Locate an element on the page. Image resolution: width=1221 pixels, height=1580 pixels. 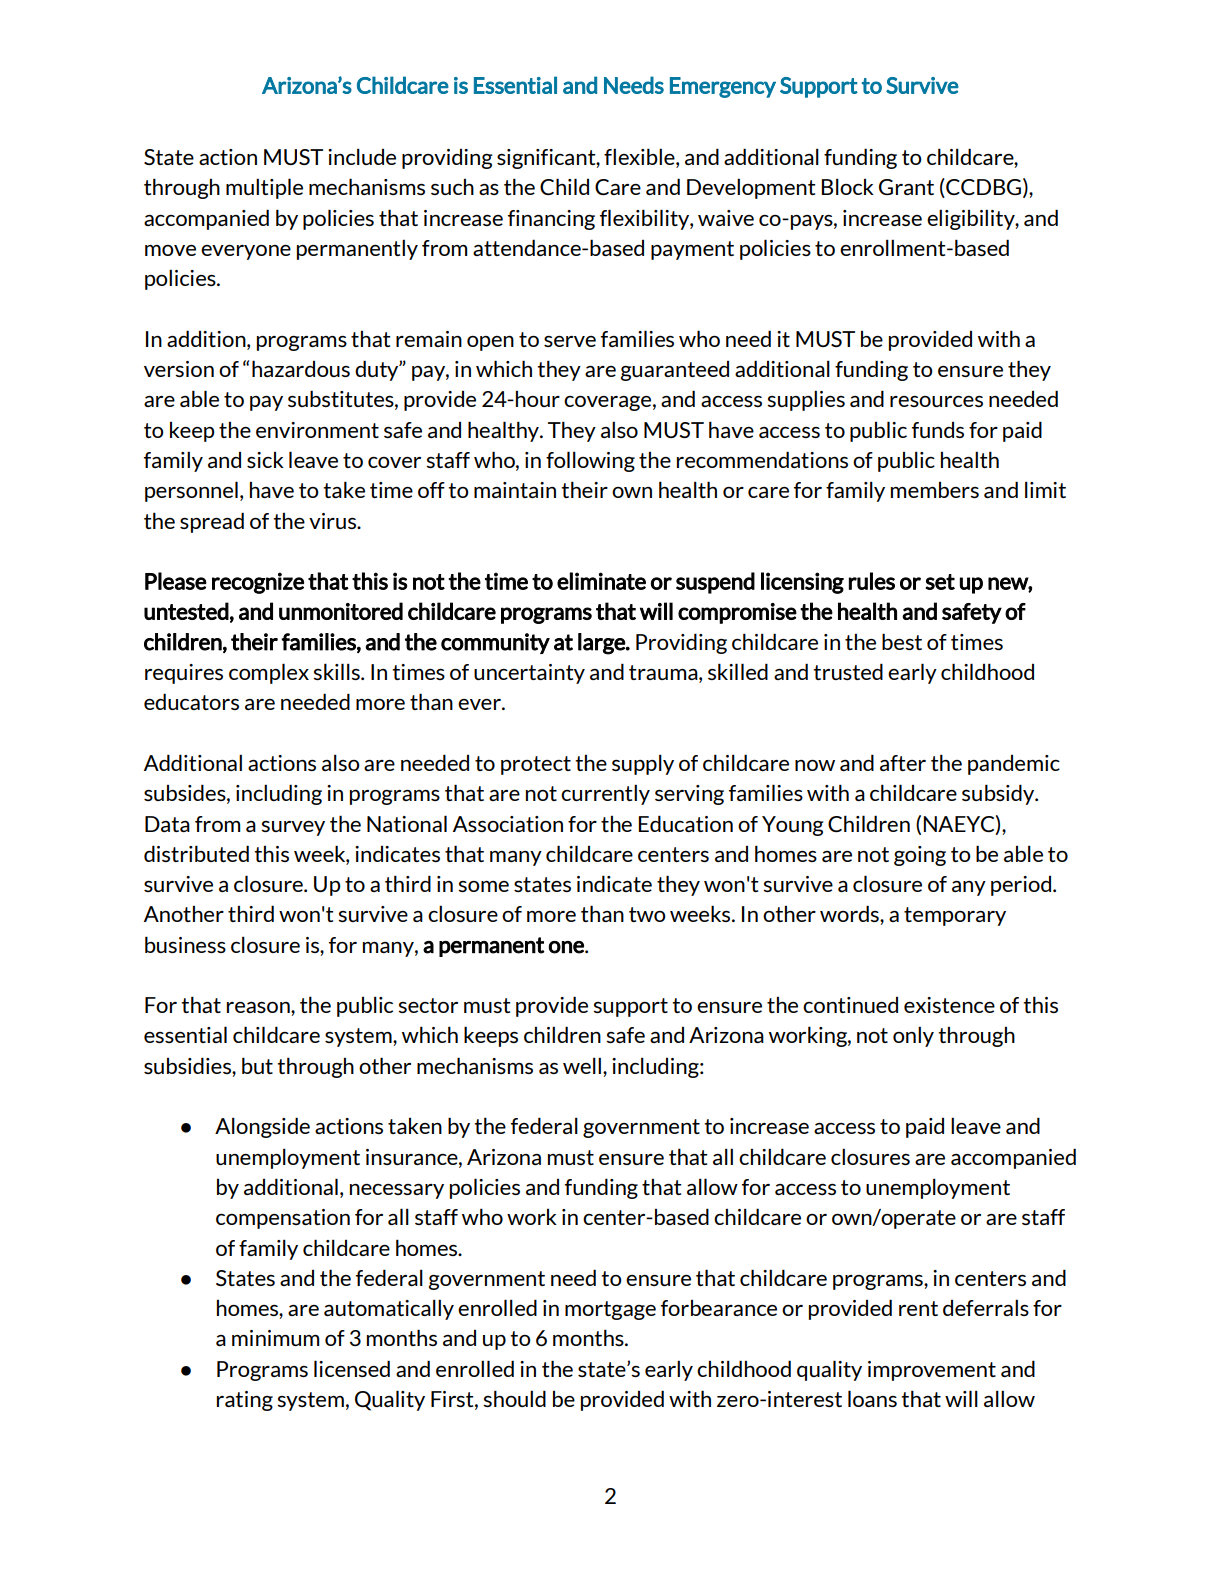
multiple is located at coordinates (264, 188).
